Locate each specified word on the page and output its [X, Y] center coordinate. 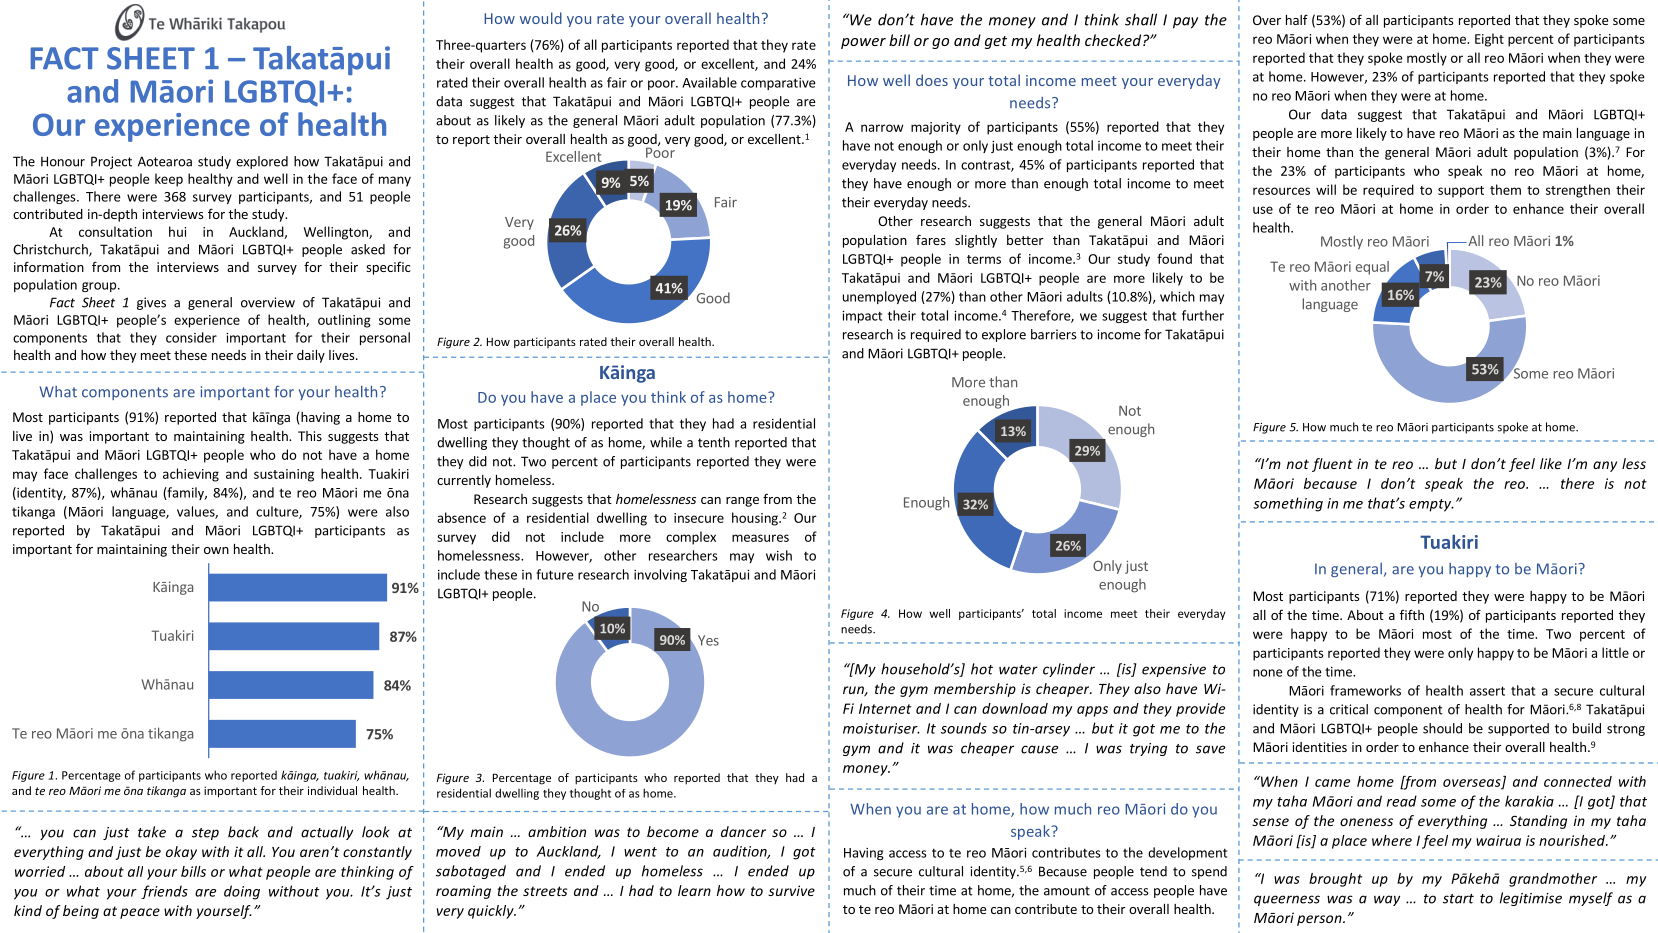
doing [242, 892]
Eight [1489, 40]
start [1458, 899]
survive [791, 890]
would [541, 18]
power [863, 43]
